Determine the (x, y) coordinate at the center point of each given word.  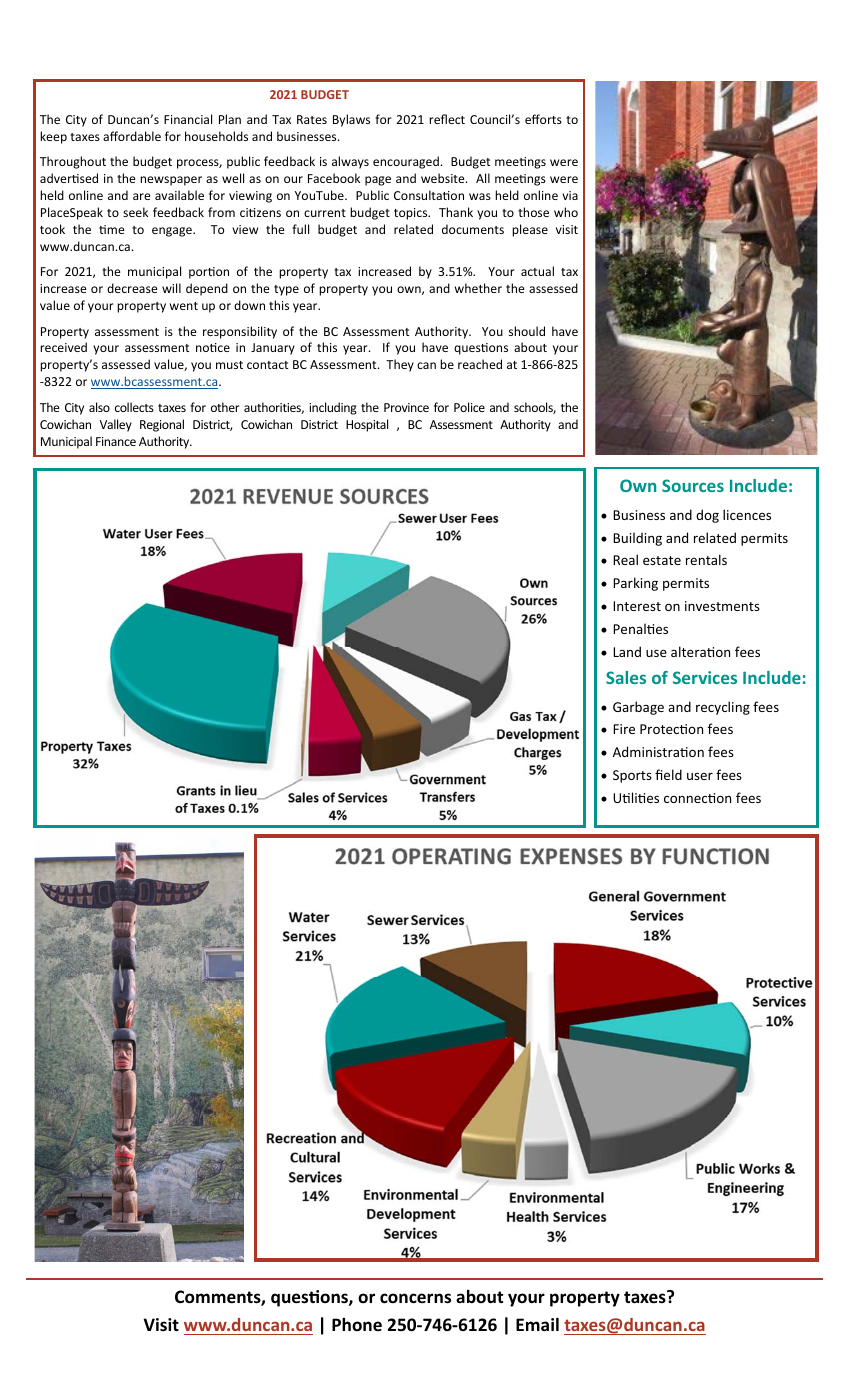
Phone (357, 1324)
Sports (632, 776)
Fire (624, 729)
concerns (415, 1298)
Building (637, 539)
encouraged (406, 162)
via (570, 195)
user (700, 776)
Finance (116, 441)
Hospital (367, 425)
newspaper (171, 181)
